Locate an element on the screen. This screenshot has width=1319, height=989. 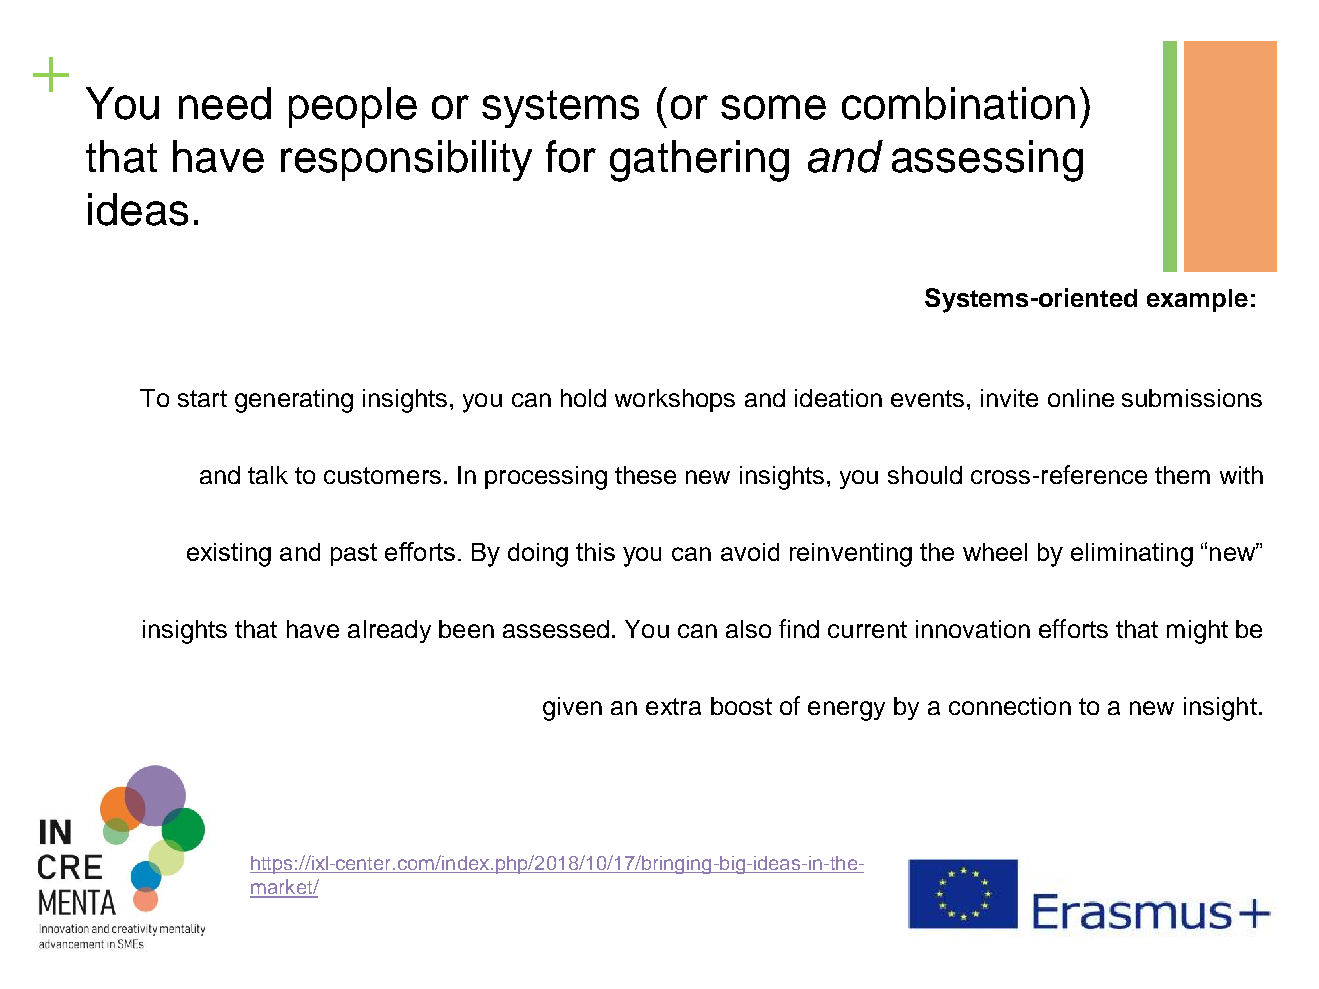
generating is located at coordinates (294, 401).
